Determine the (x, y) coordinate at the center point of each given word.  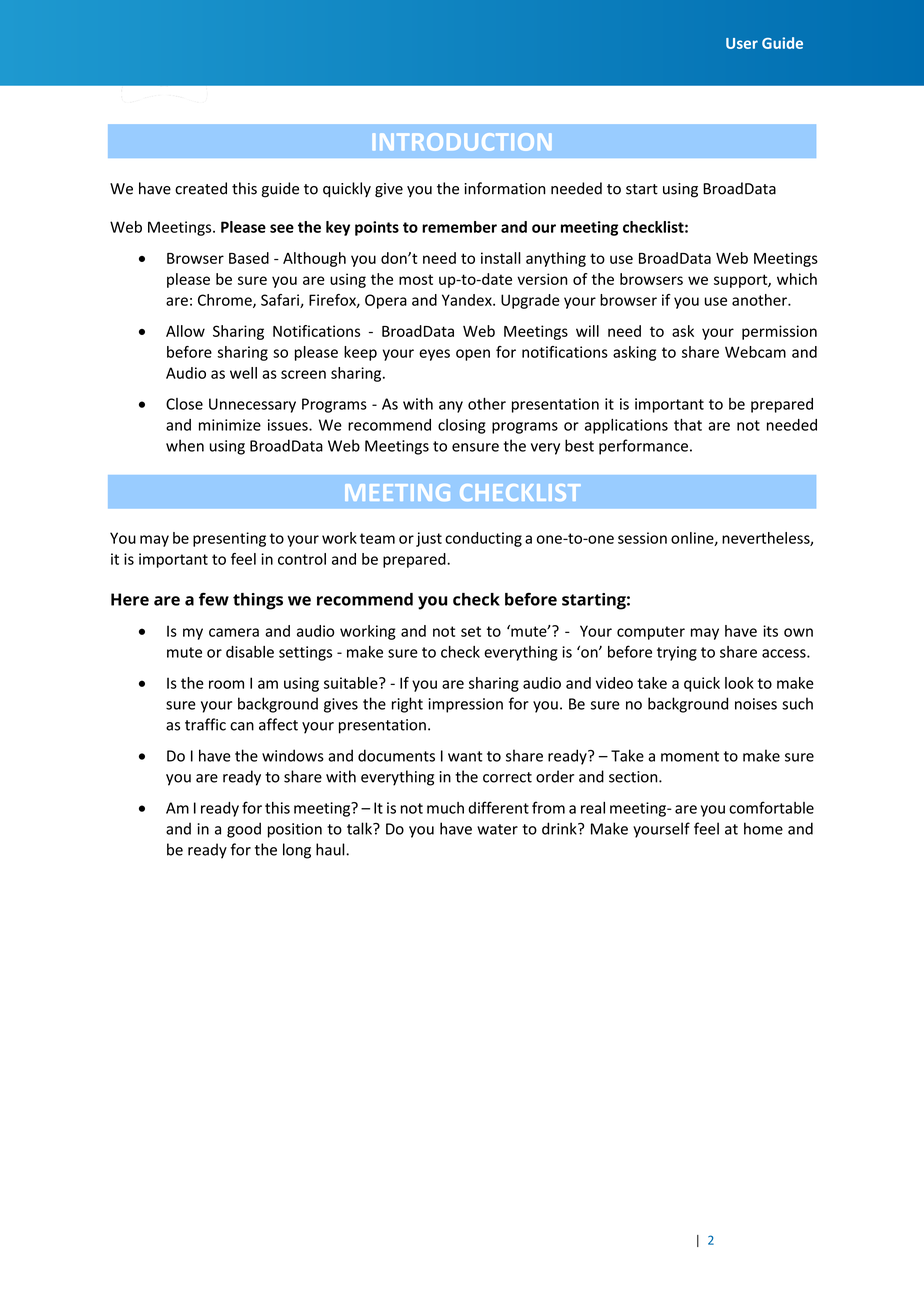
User (742, 43)
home (763, 828)
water (497, 829)
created (201, 188)
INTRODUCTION (462, 141)
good (244, 830)
